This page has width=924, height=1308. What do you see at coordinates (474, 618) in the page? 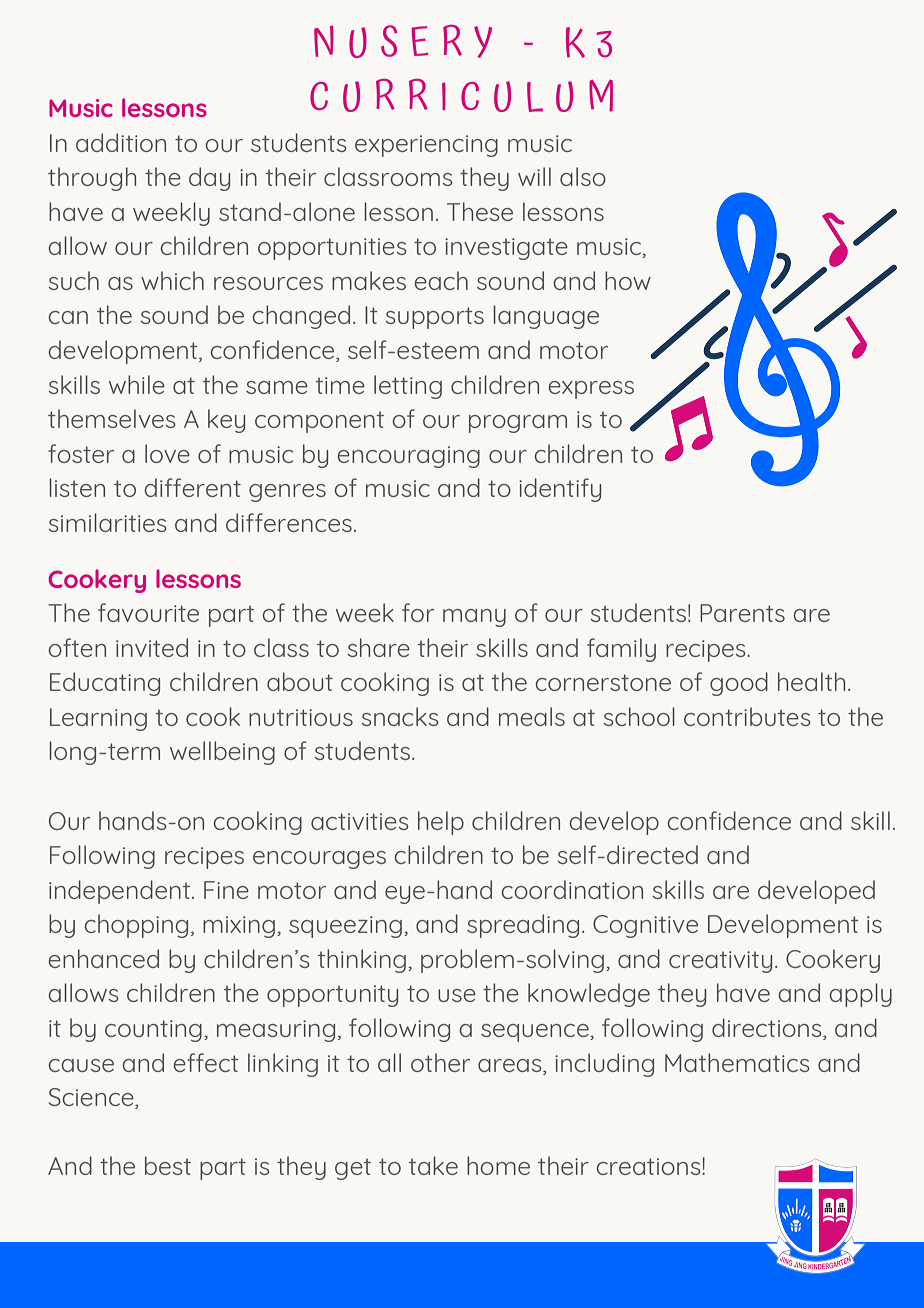
I see `many` at bounding box center [474, 618].
